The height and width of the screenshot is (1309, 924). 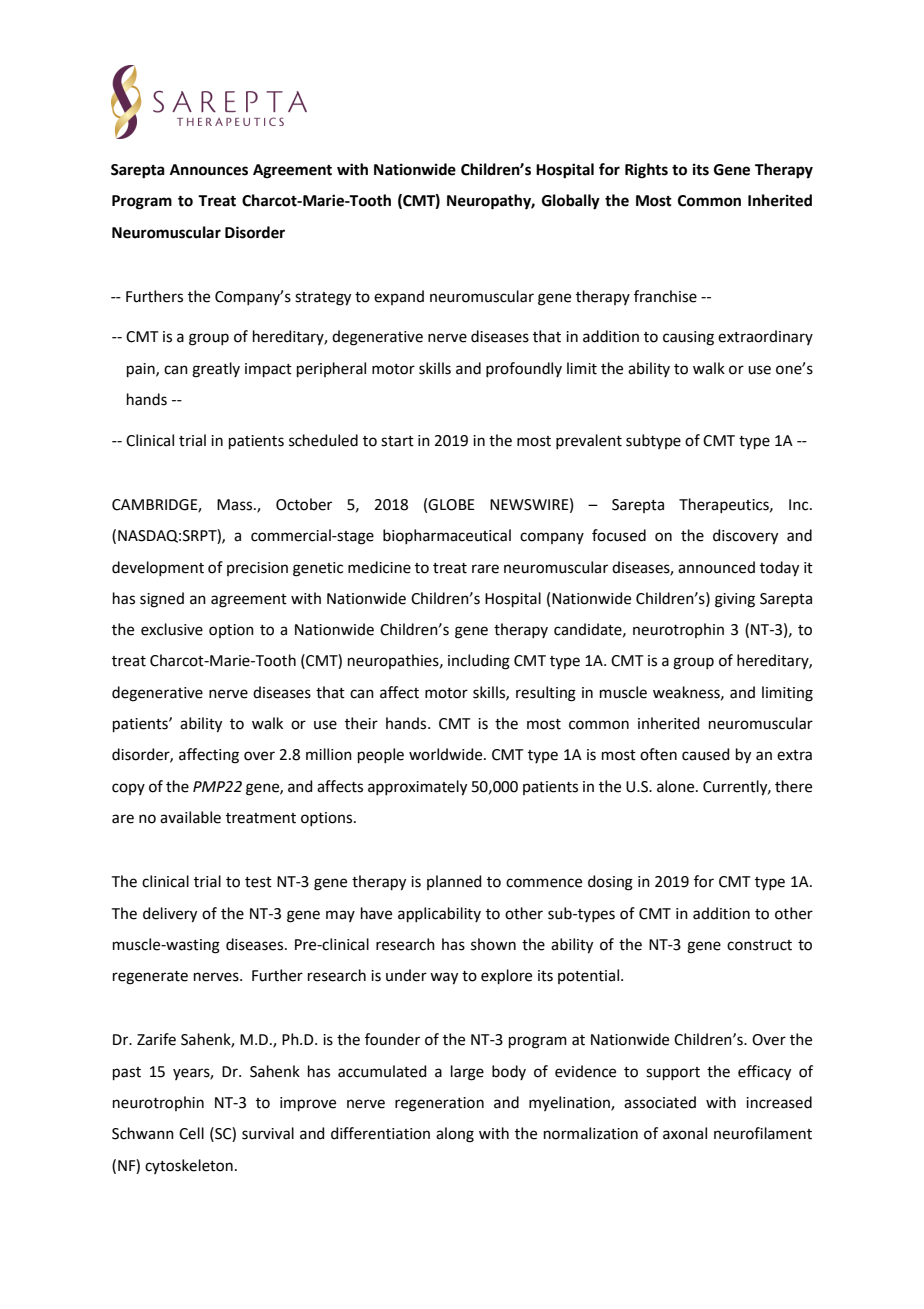 I want to click on Rights, so click(x=646, y=171).
